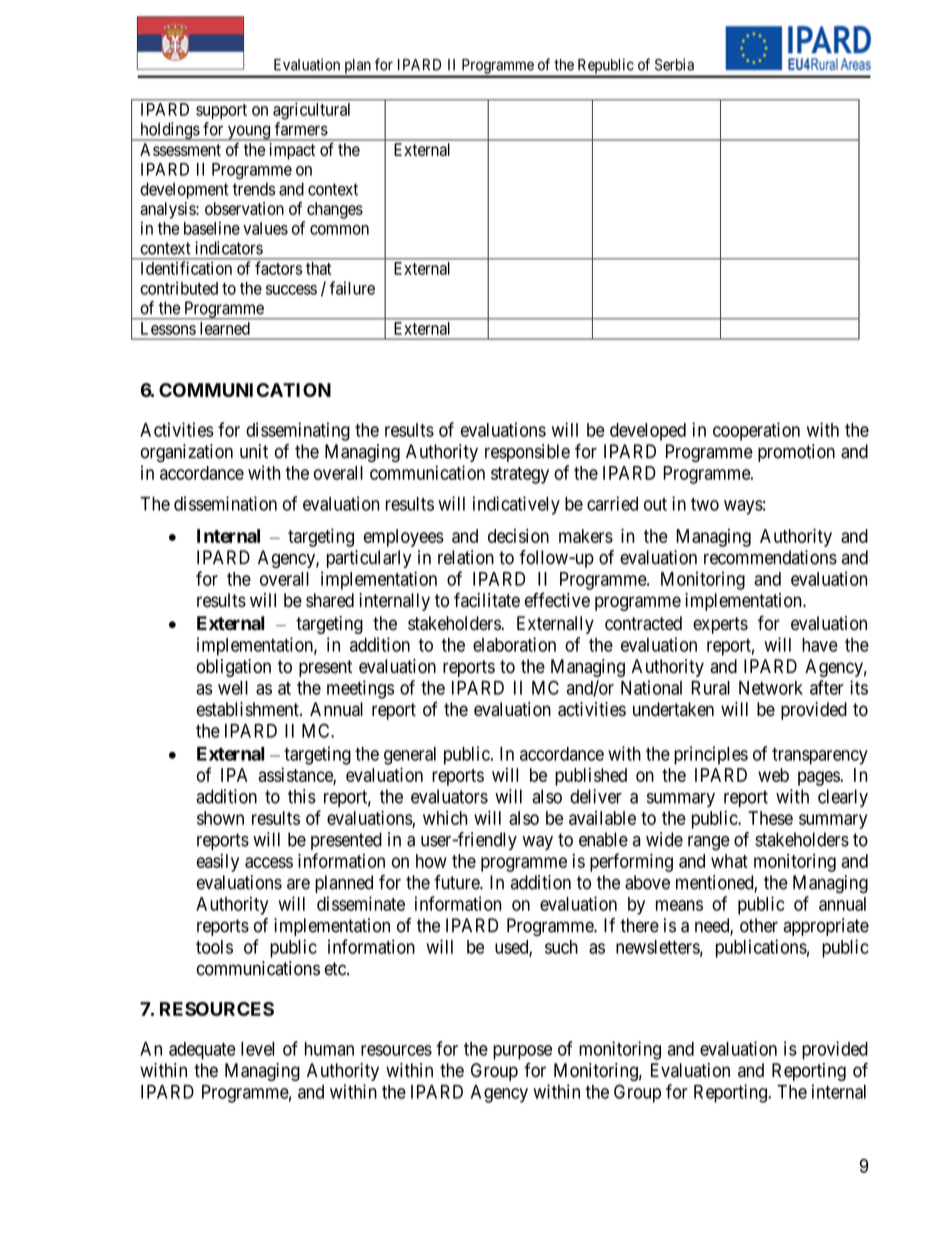 Image resolution: width=952 pixels, height=1233 pixels. I want to click on changes, so click(335, 210).
